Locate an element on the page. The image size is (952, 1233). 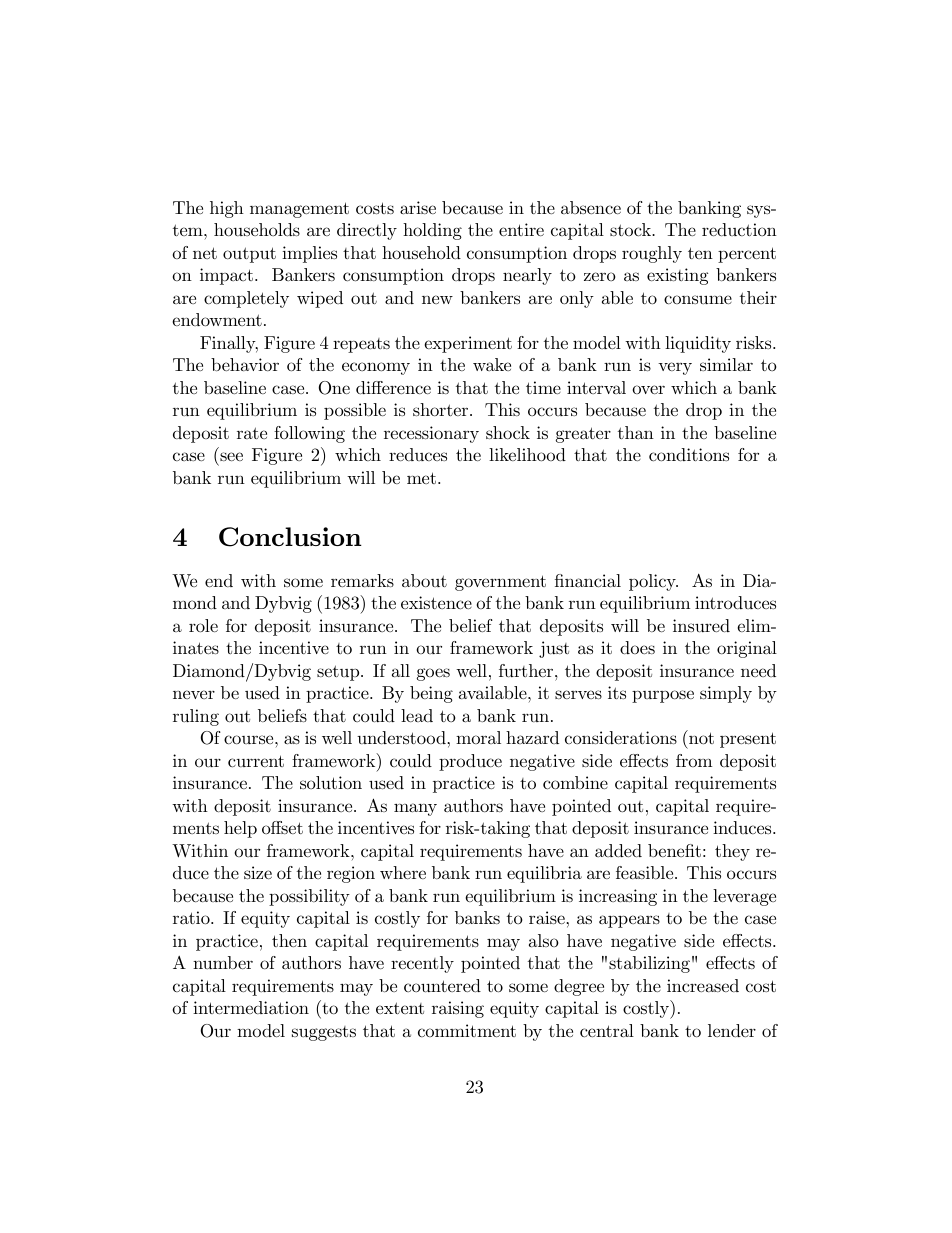
existence is located at coordinates (436, 603).
